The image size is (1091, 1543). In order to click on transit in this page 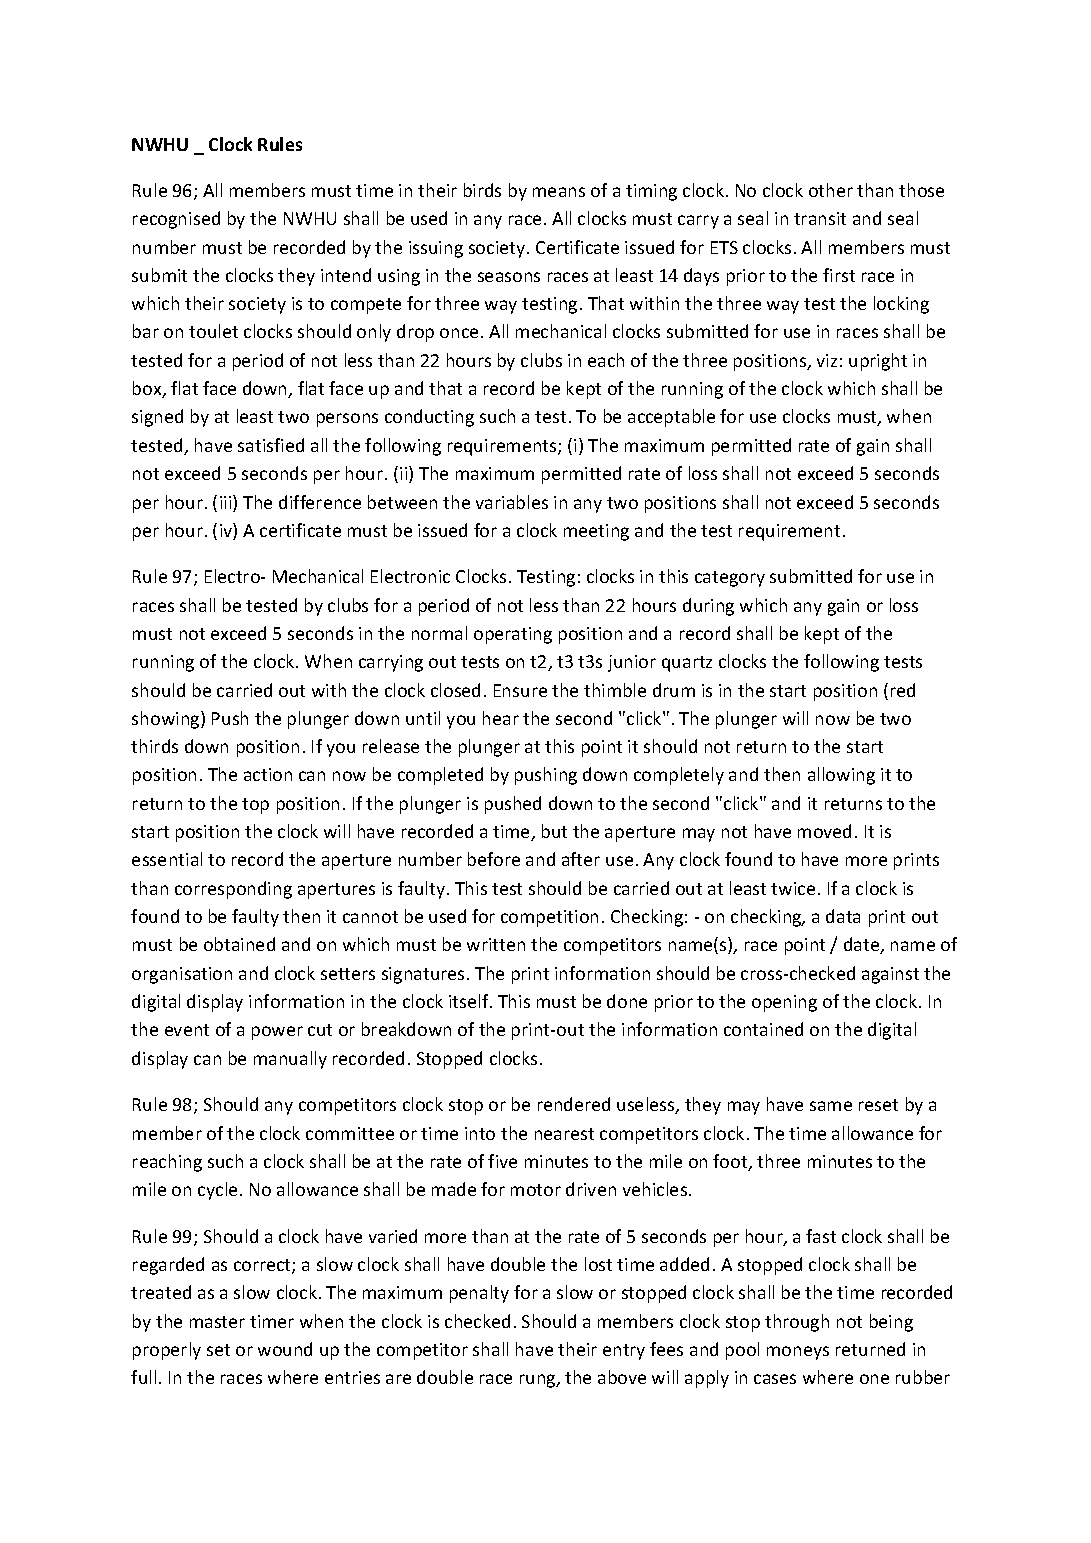, I will do `click(820, 218)`.
